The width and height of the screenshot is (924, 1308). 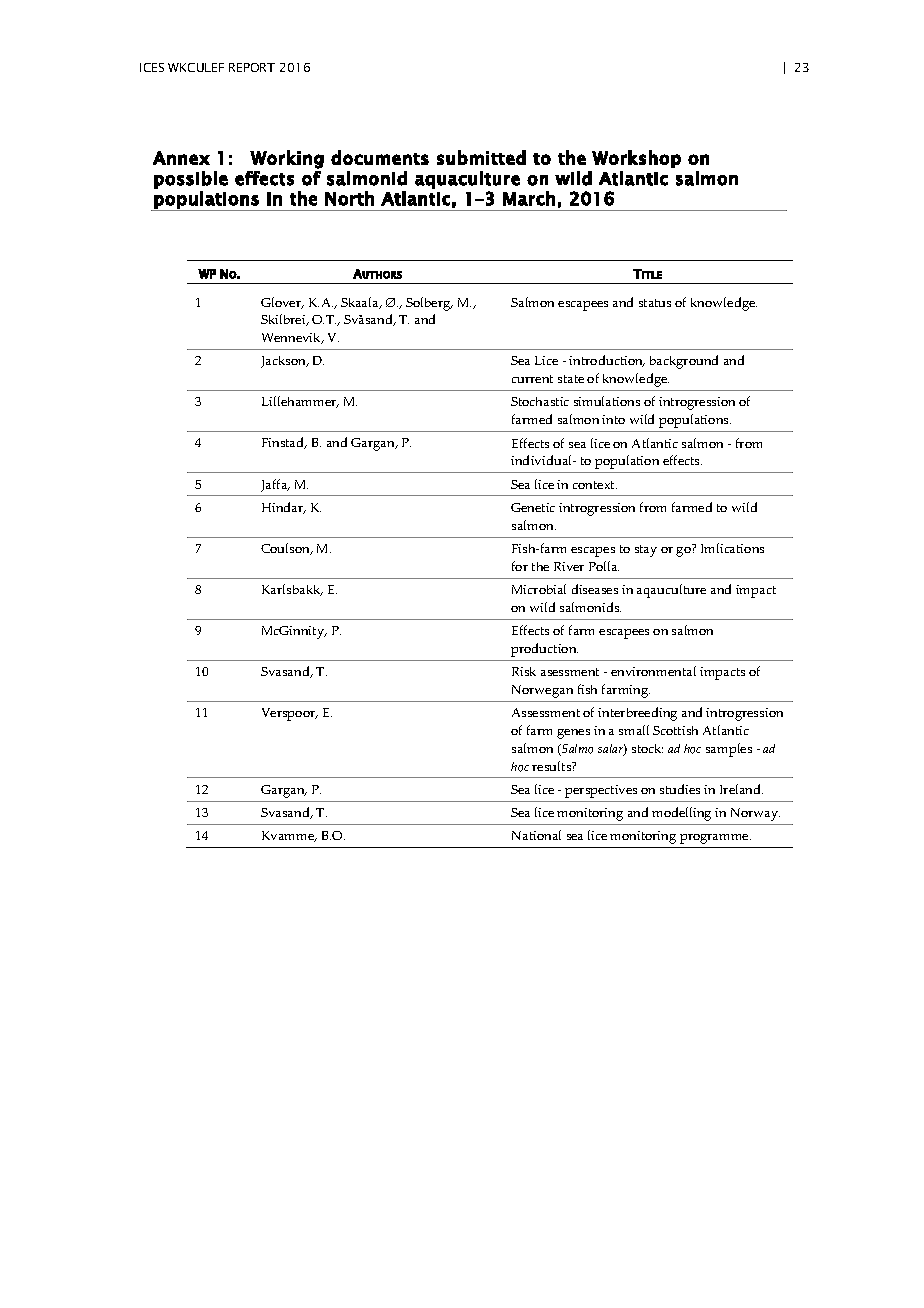 I want to click on status, so click(x=655, y=303).
